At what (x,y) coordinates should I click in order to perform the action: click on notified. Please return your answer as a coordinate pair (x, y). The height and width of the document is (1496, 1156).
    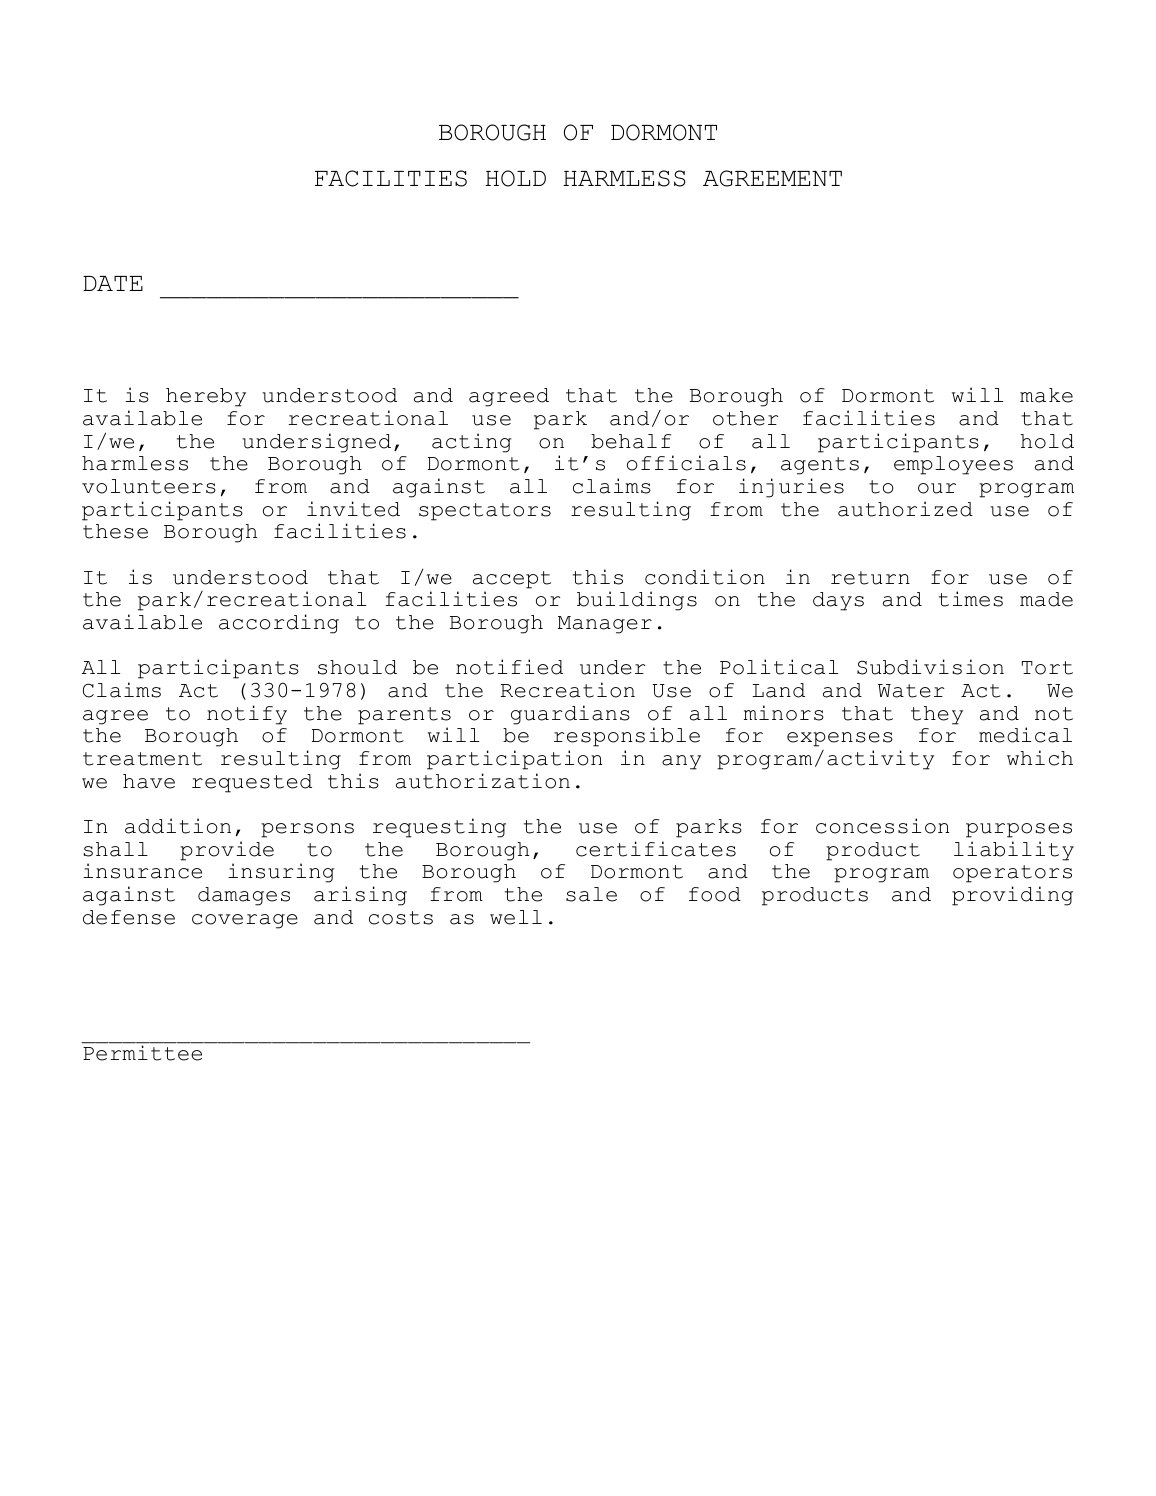
    Looking at the image, I should click on (509, 667).
